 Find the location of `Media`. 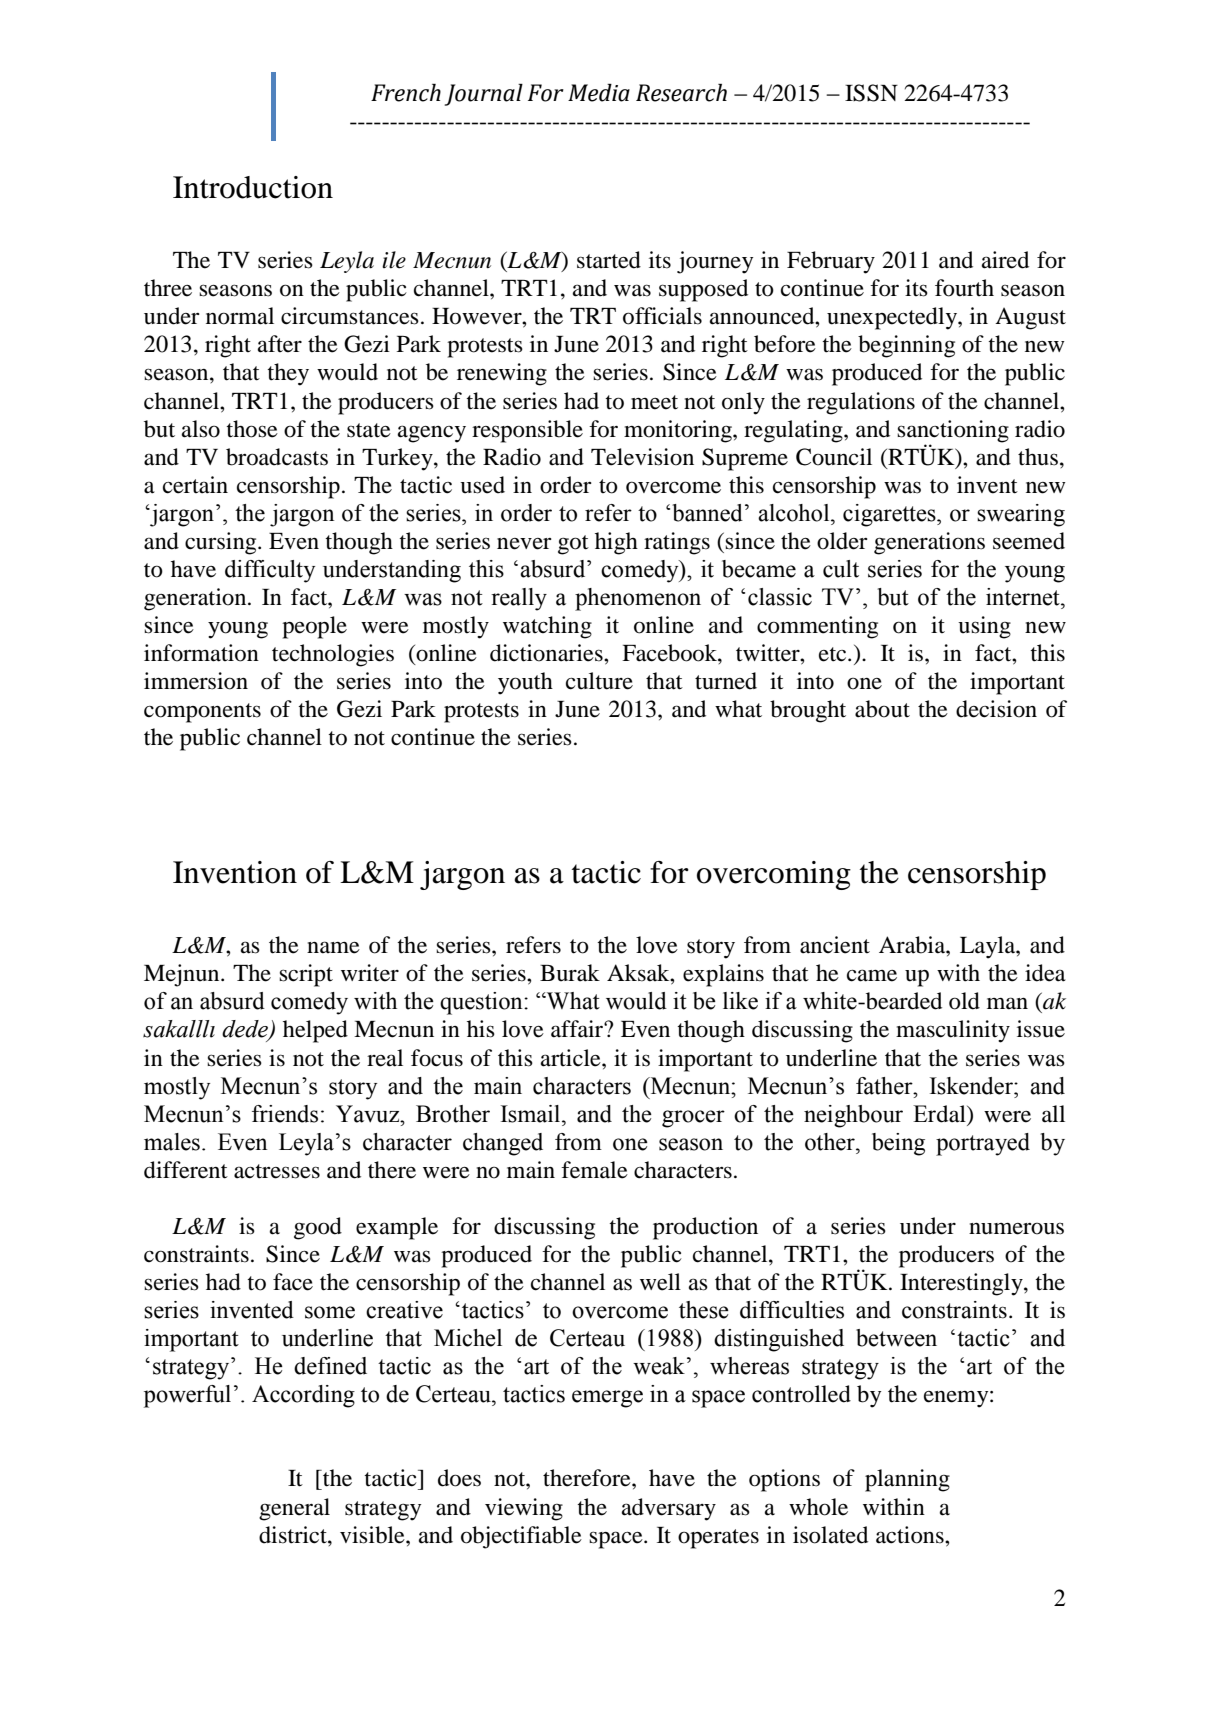

Media is located at coordinates (599, 93).
